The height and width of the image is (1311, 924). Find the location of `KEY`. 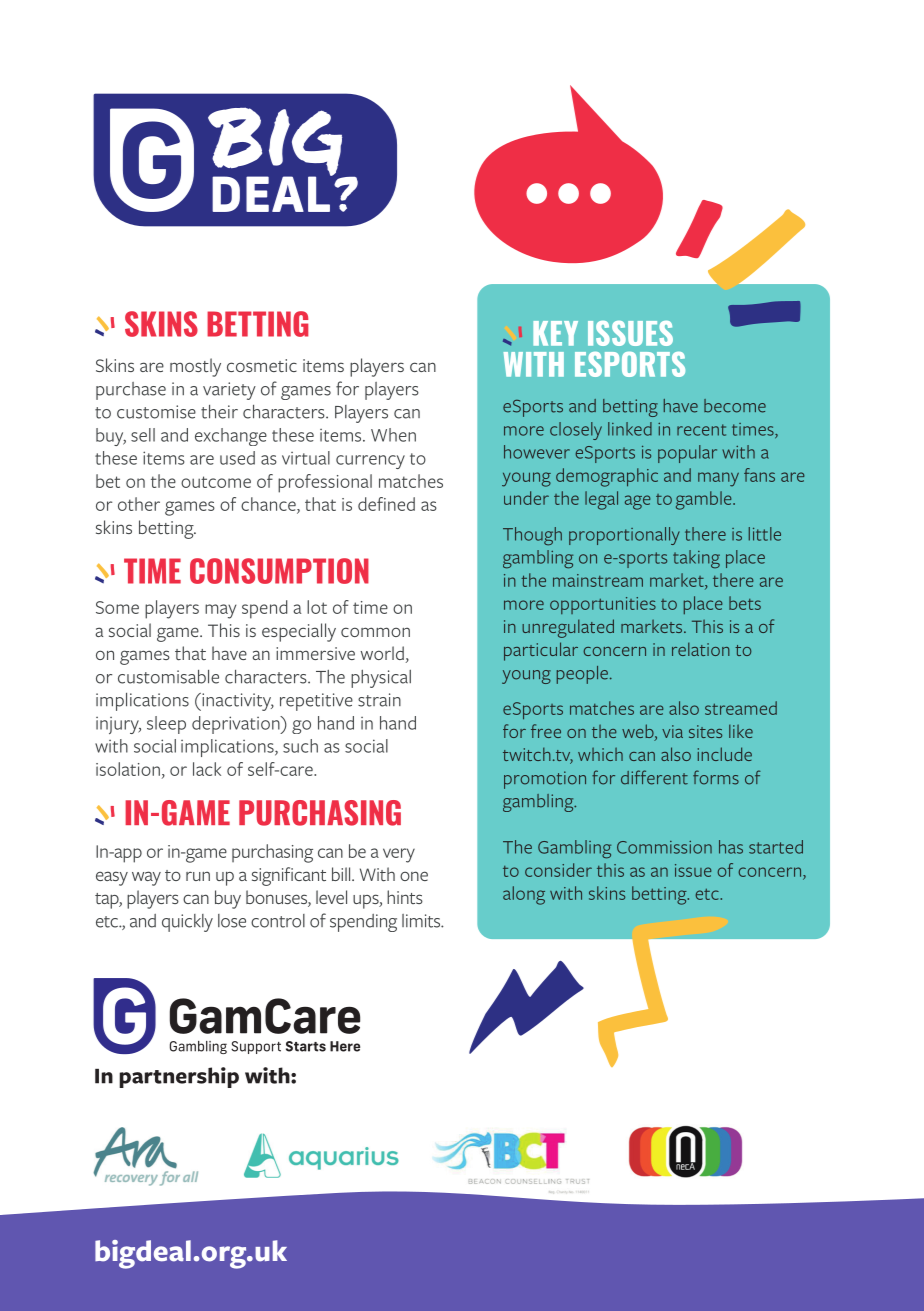

KEY is located at coordinates (555, 333).
